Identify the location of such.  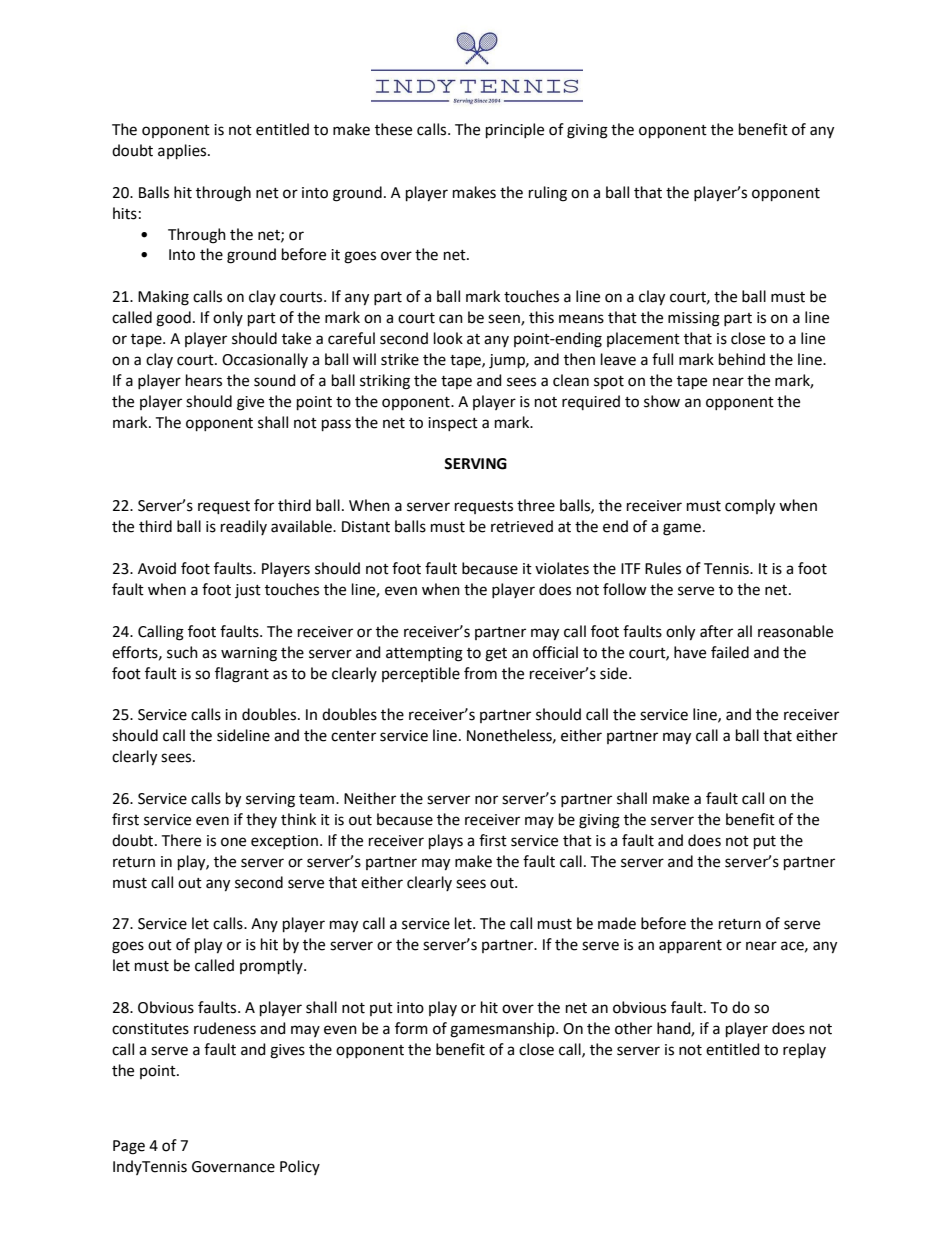
(182, 652).
